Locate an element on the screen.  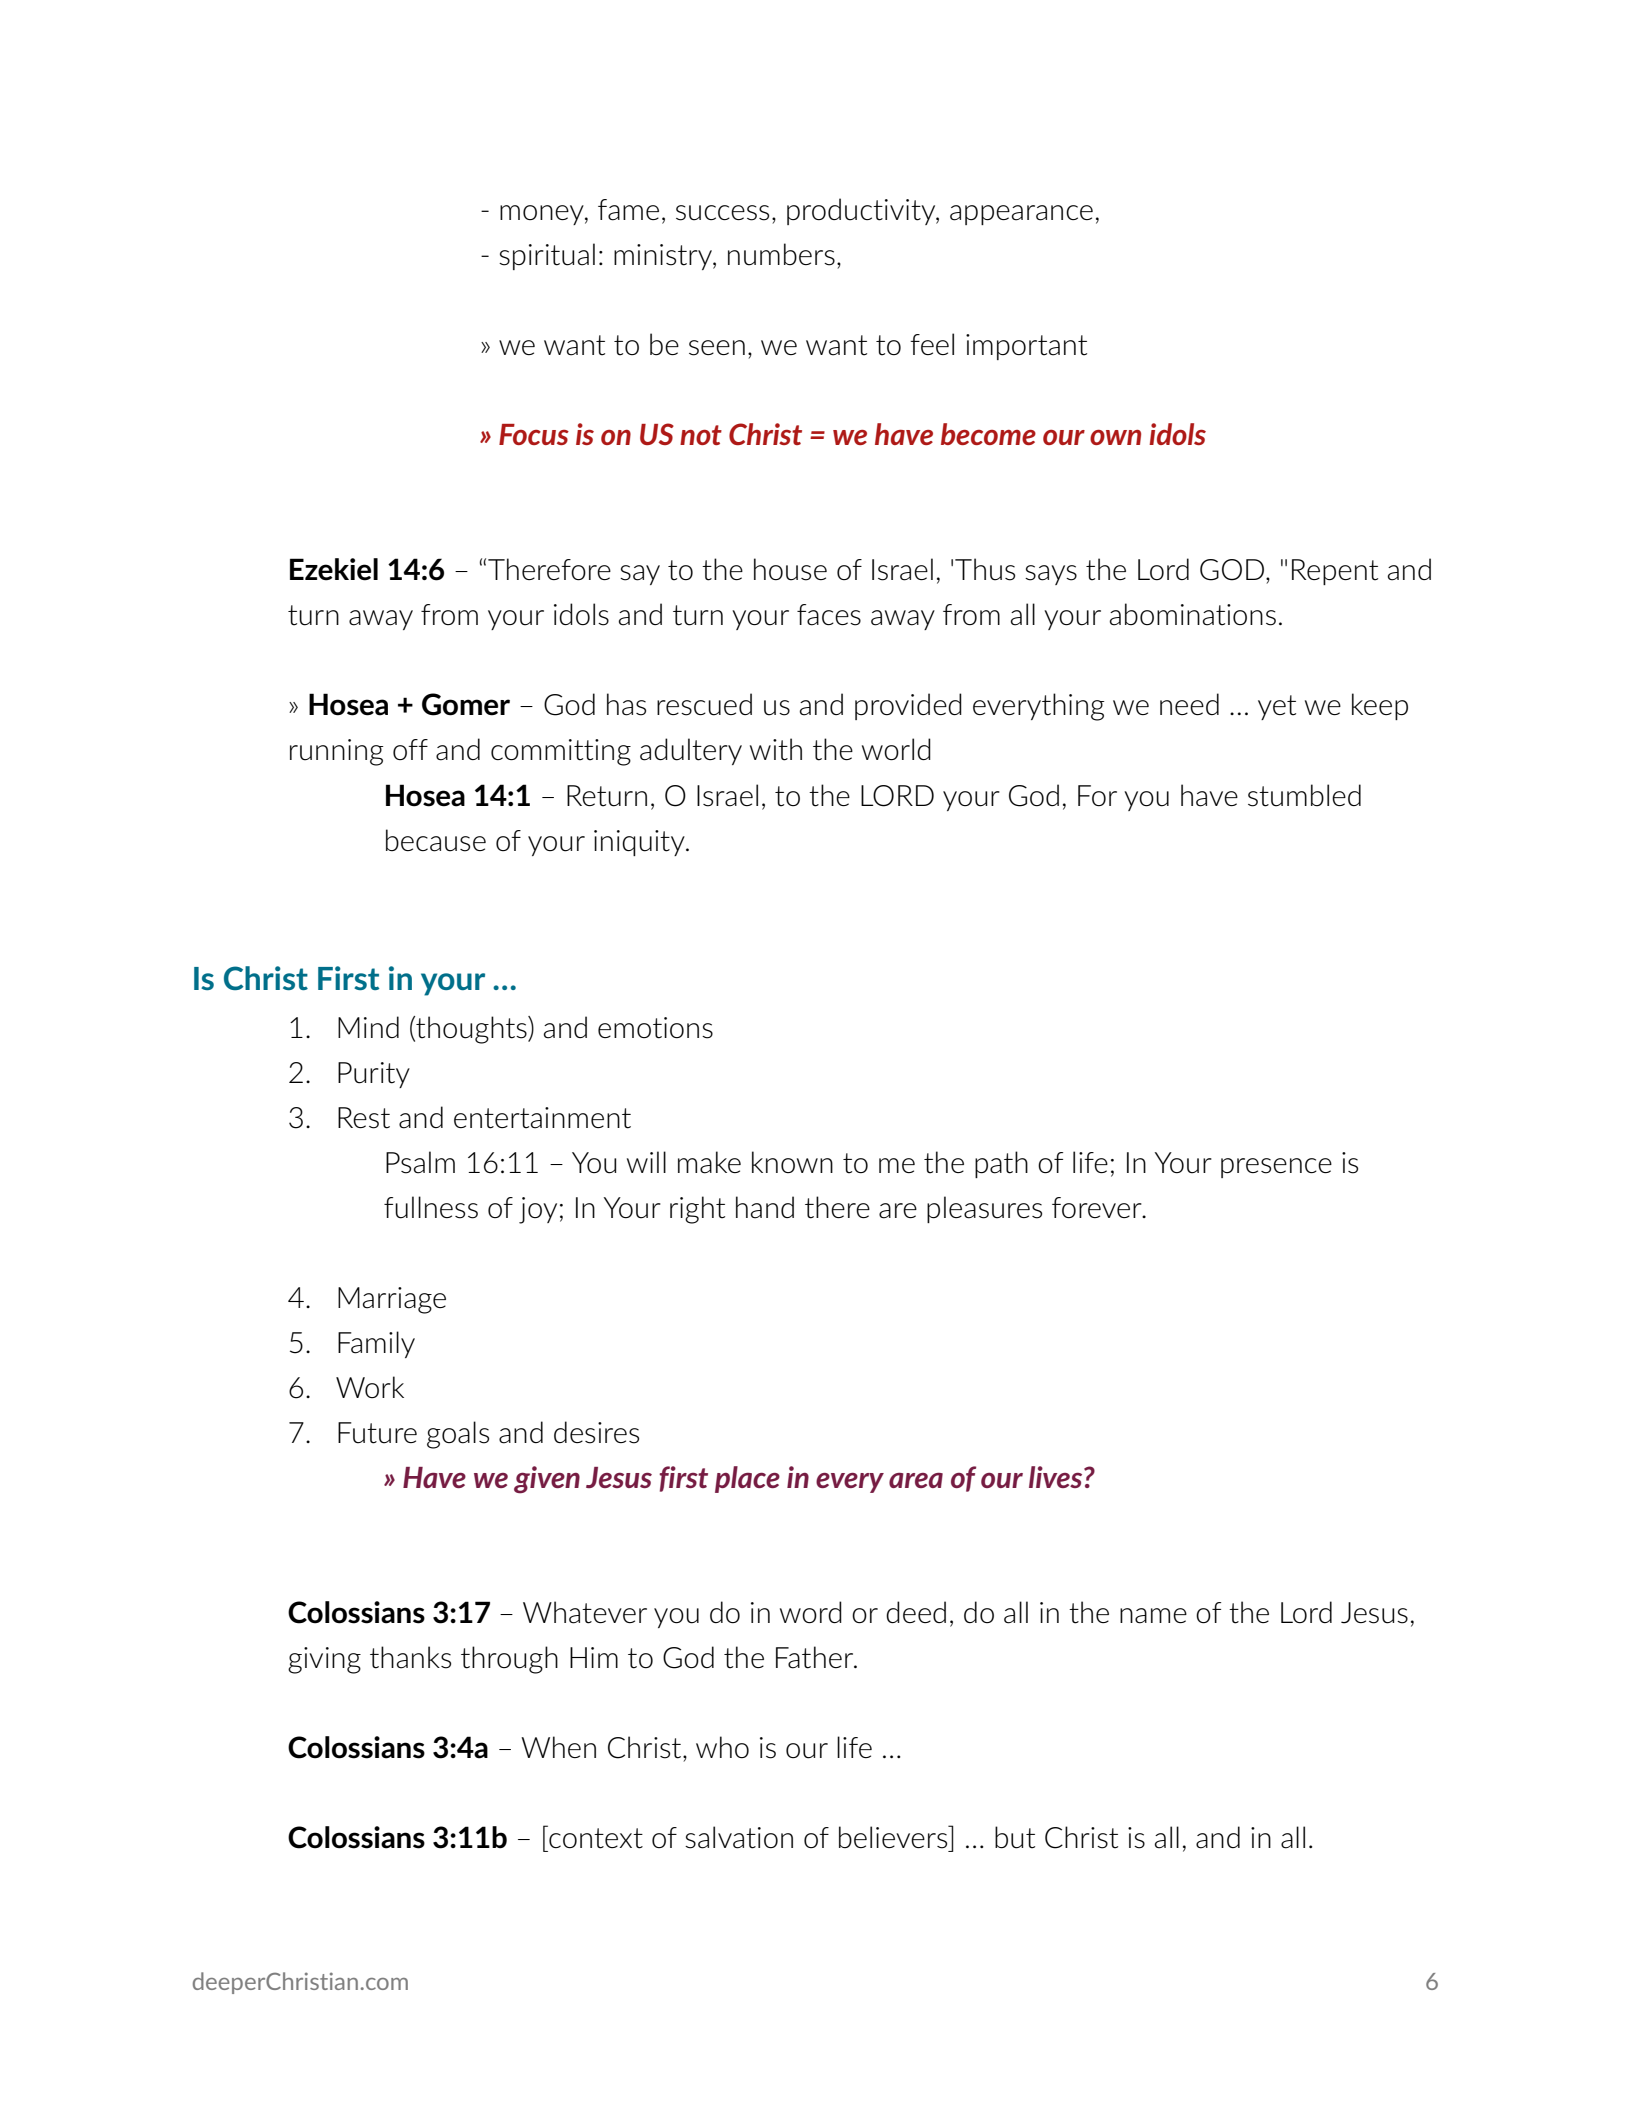
appearance is located at coordinates (1021, 215).
